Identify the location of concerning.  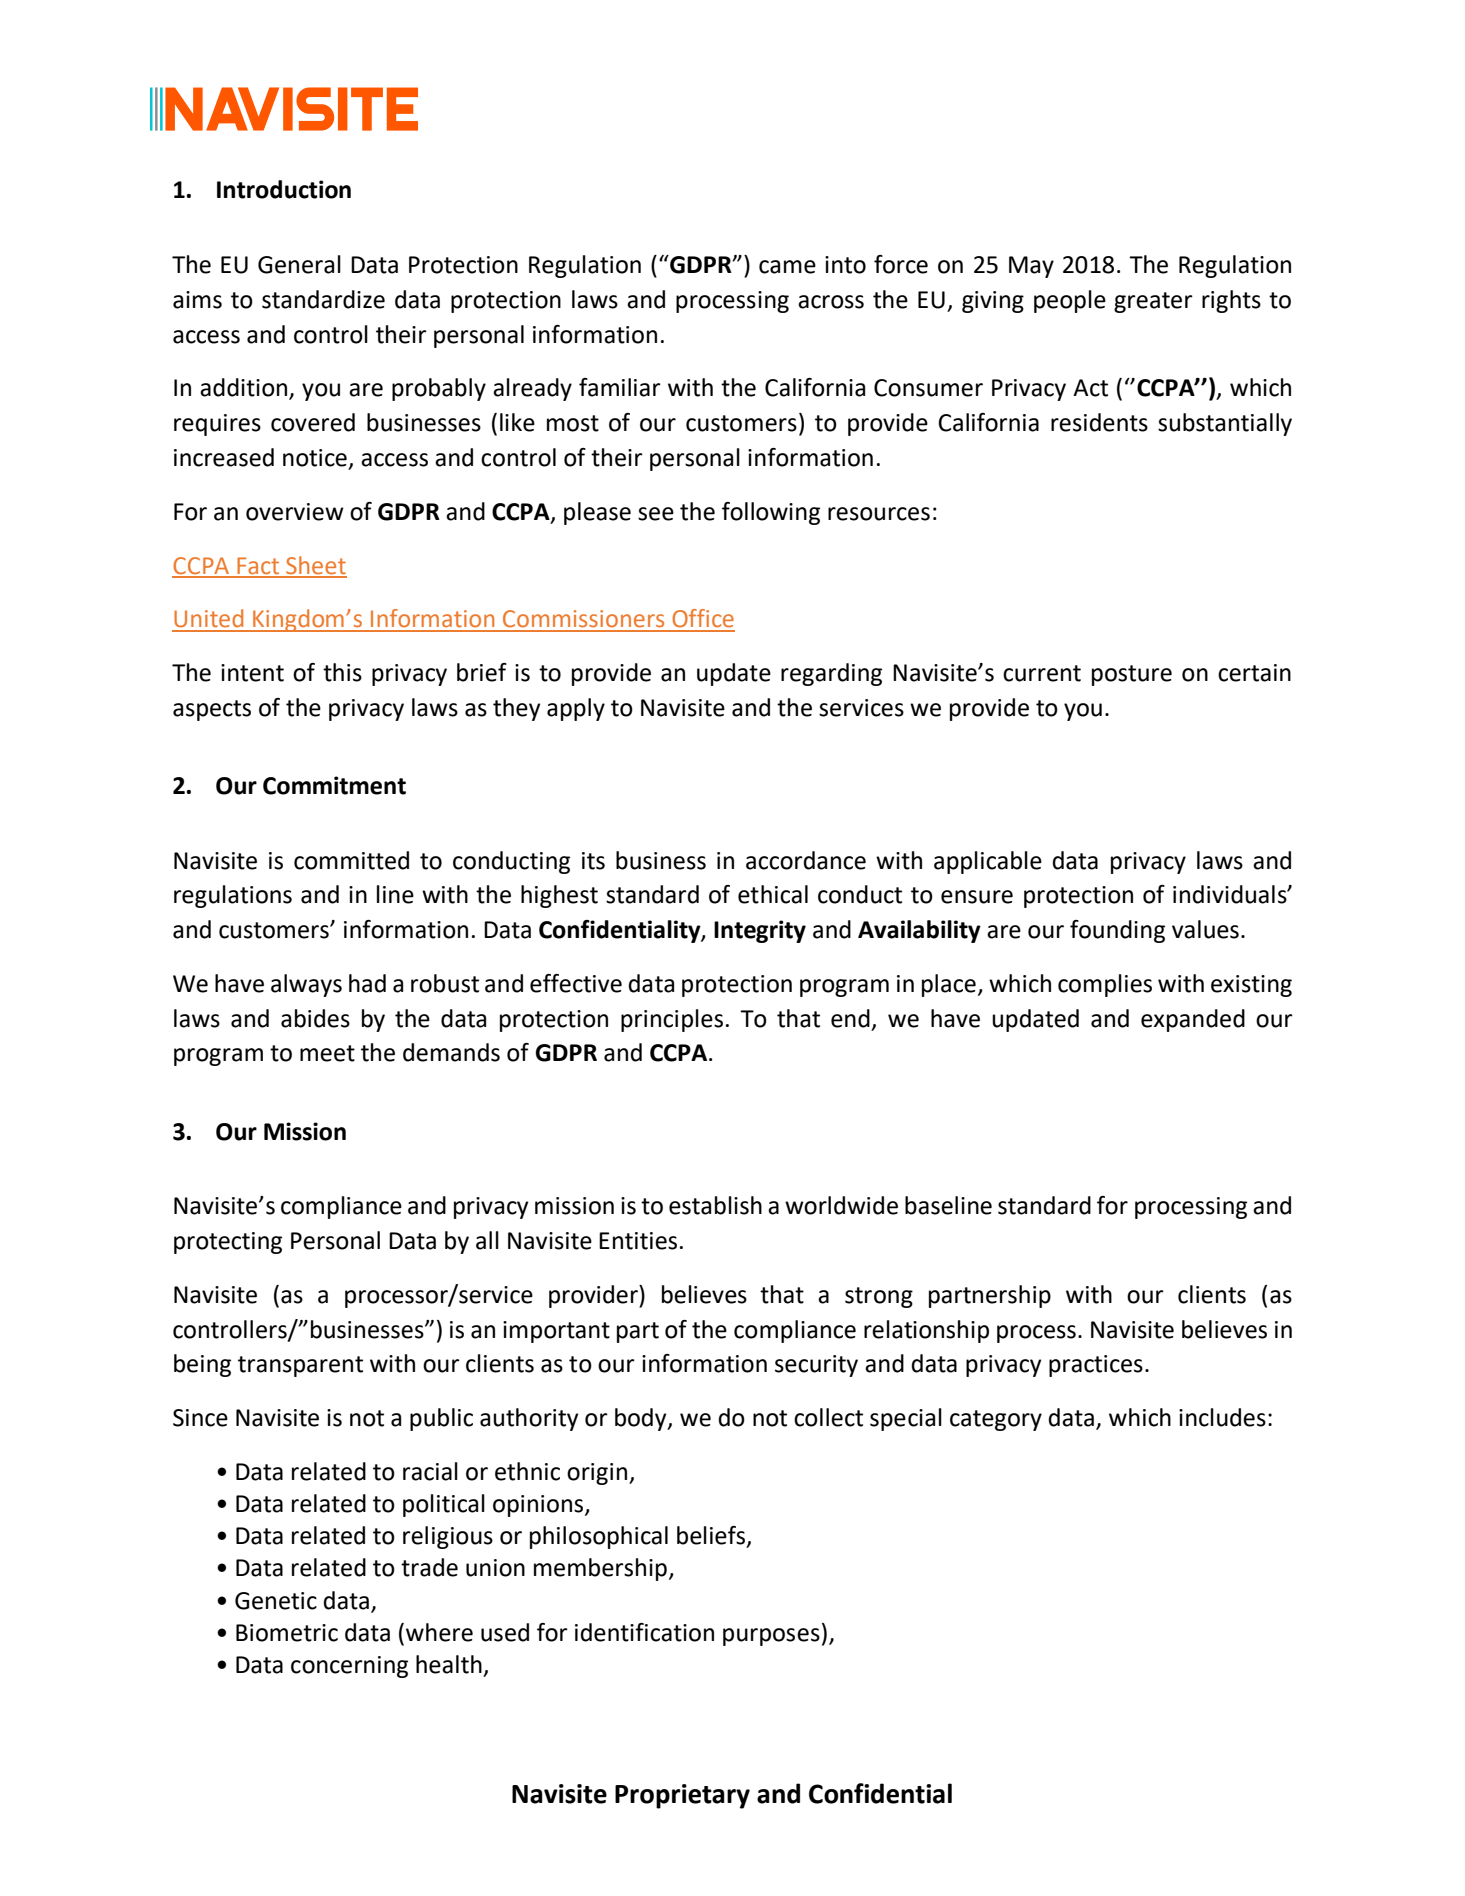
(349, 1667).
